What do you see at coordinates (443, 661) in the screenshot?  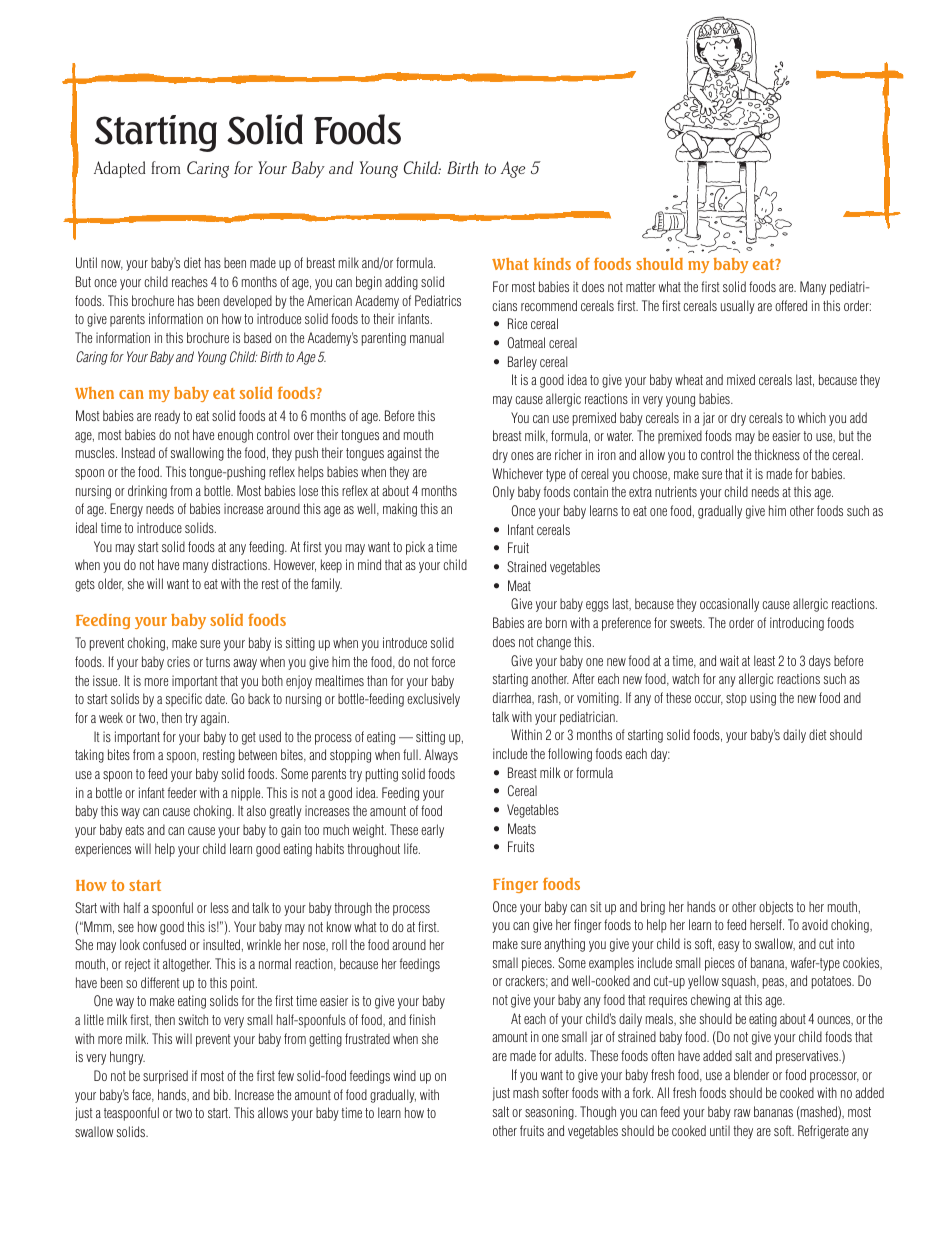 I see `force` at bounding box center [443, 661].
